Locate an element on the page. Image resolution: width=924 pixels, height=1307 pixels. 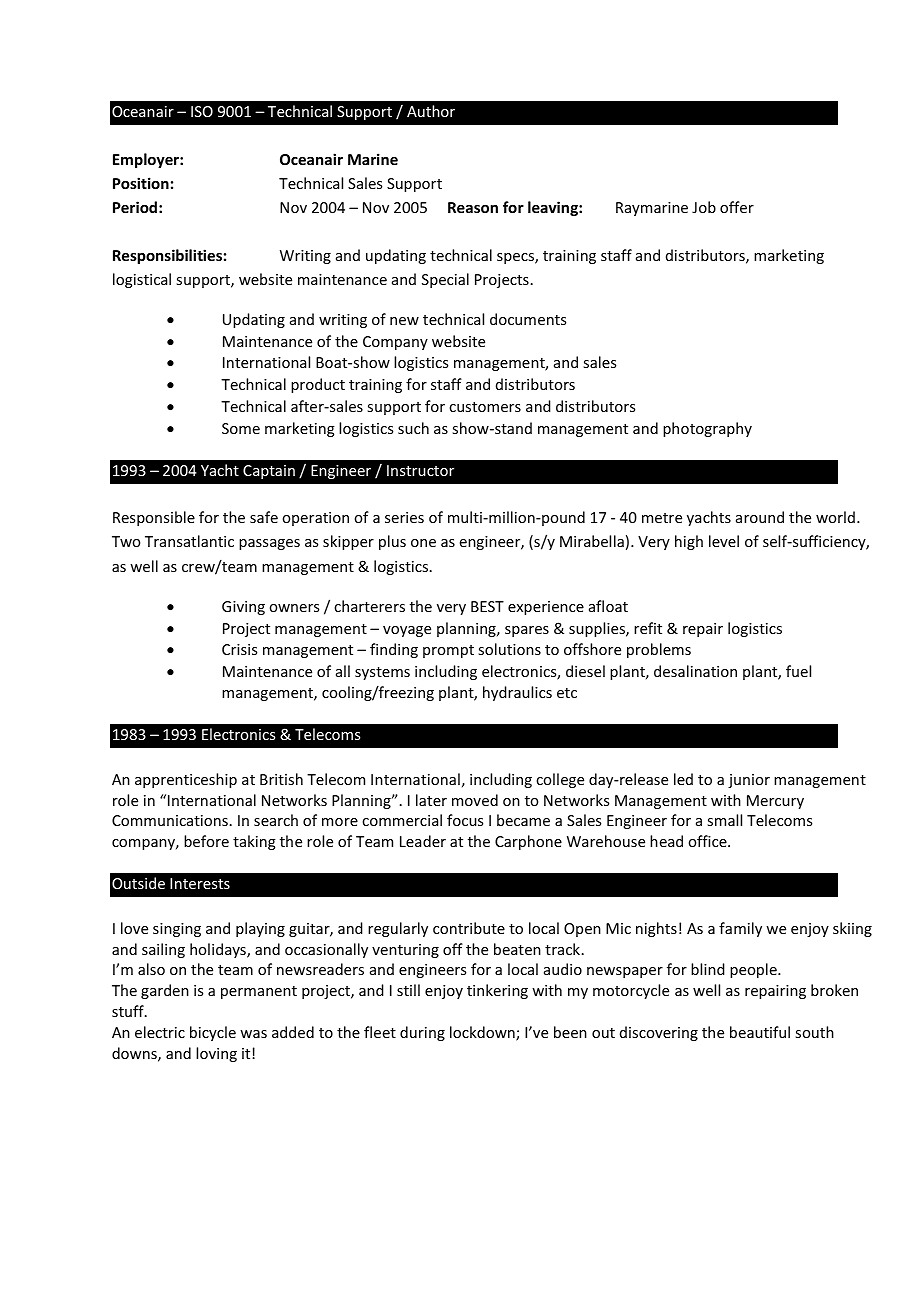
Some is located at coordinates (241, 428).
